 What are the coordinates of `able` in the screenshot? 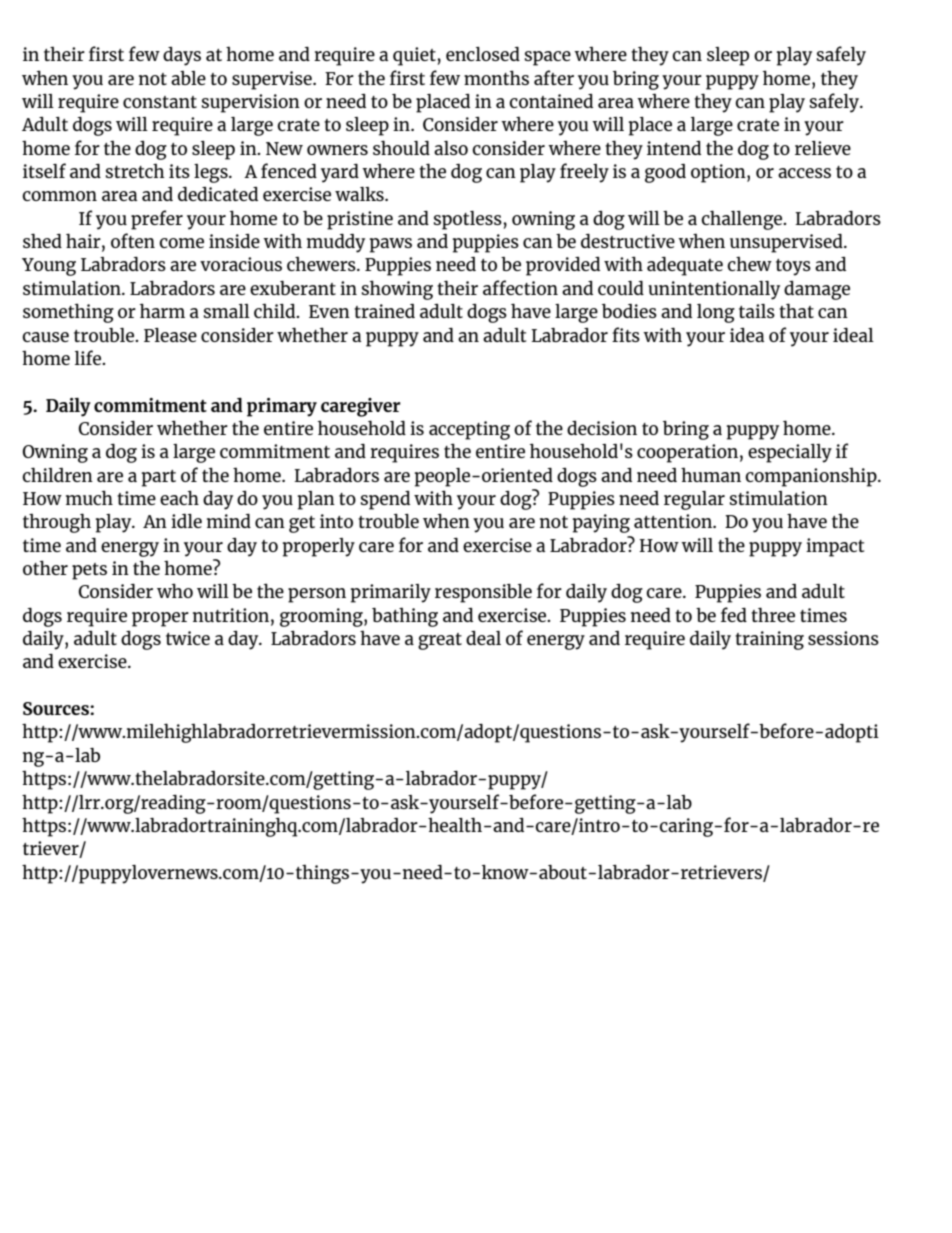 It's located at (188, 78).
